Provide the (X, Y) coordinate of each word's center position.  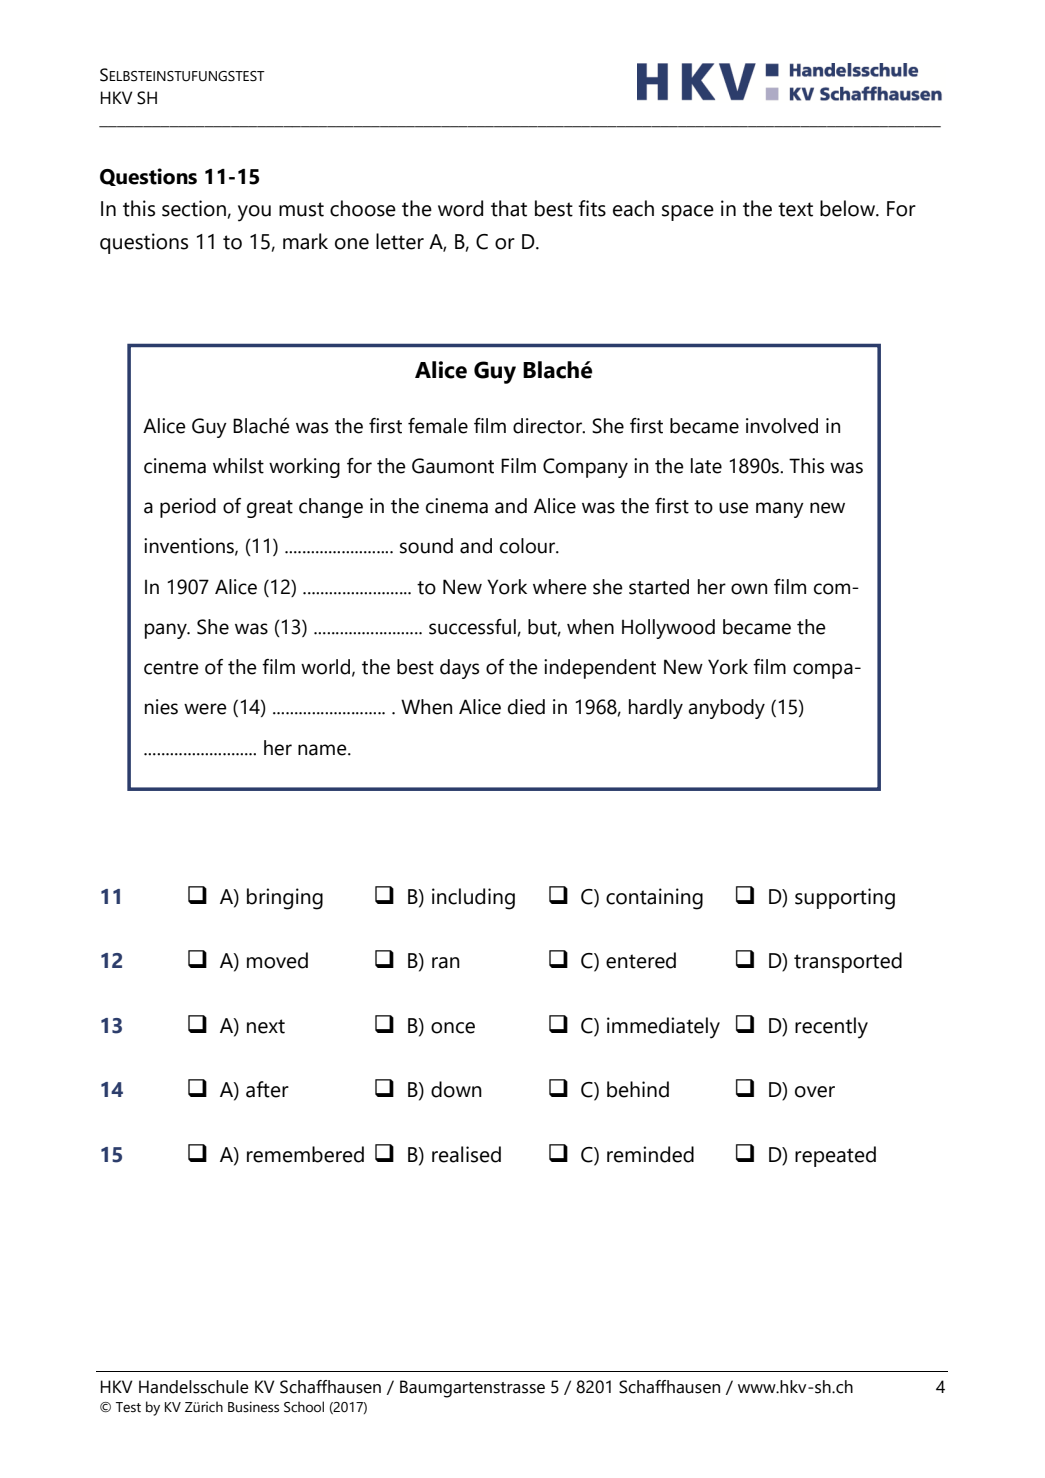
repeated (835, 1156)
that (509, 208)
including (473, 899)
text (795, 209)
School (304, 1407)
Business (253, 1407)
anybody (726, 709)
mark (305, 241)
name (323, 750)
